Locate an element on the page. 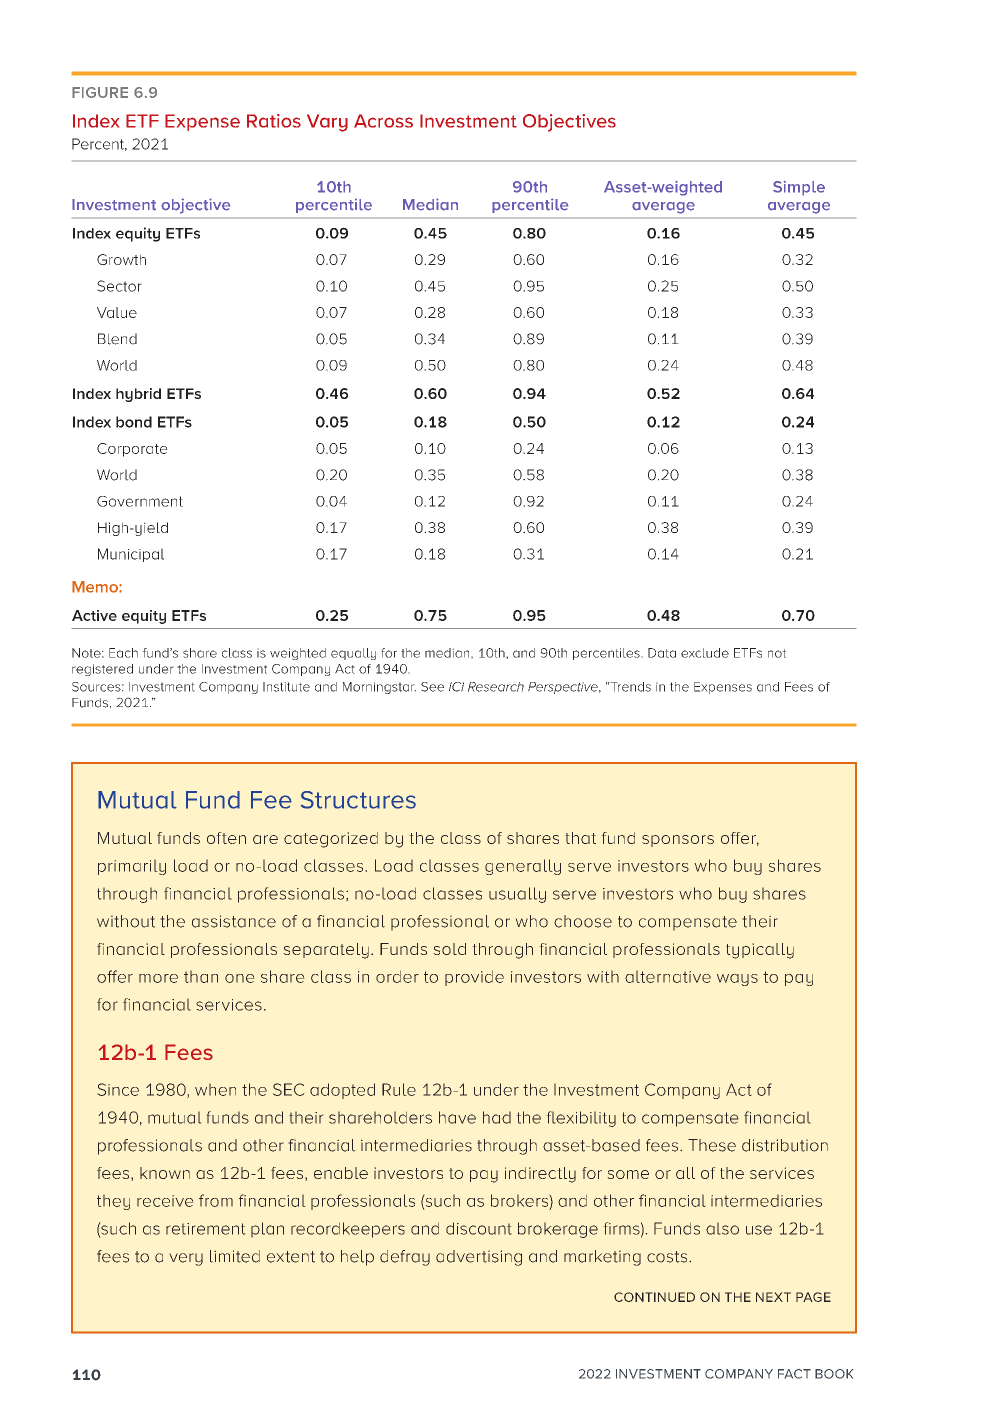 Image resolution: width=999 pixels, height=1427 pixels. Ratios is located at coordinates (274, 121).
